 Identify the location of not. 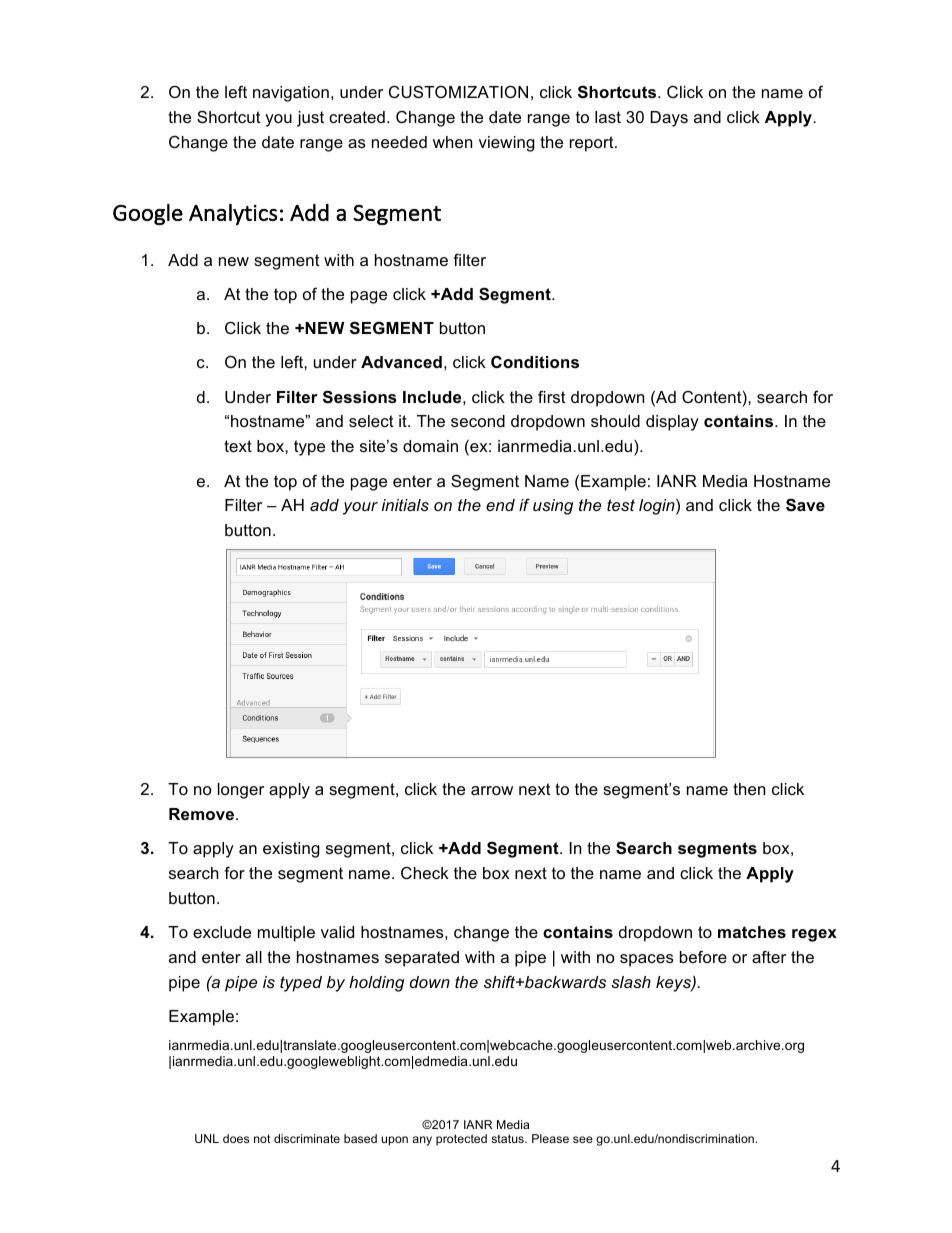
(262, 1138).
